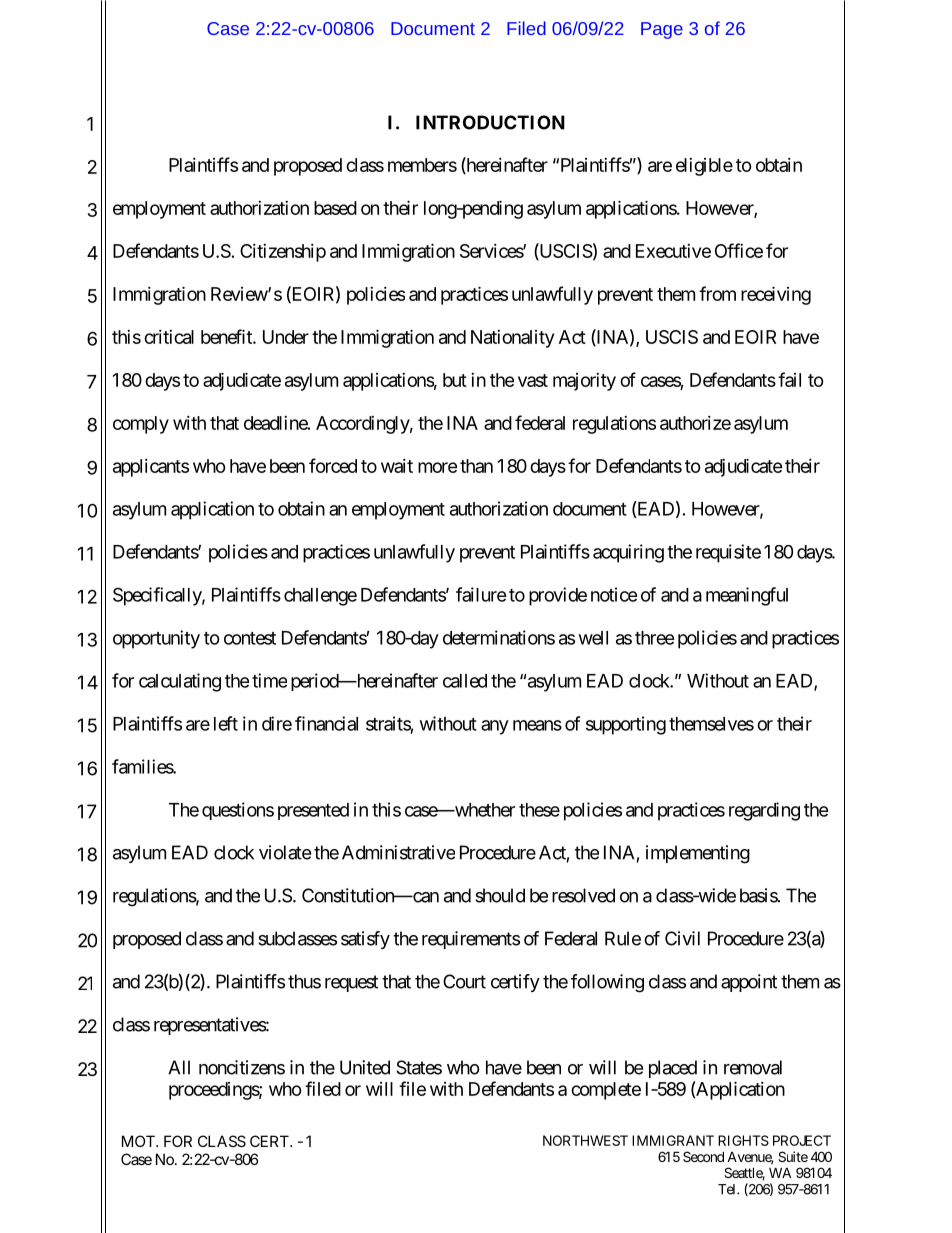 The height and width of the screenshot is (1233, 952). I want to click on benefit, so click(227, 336).
